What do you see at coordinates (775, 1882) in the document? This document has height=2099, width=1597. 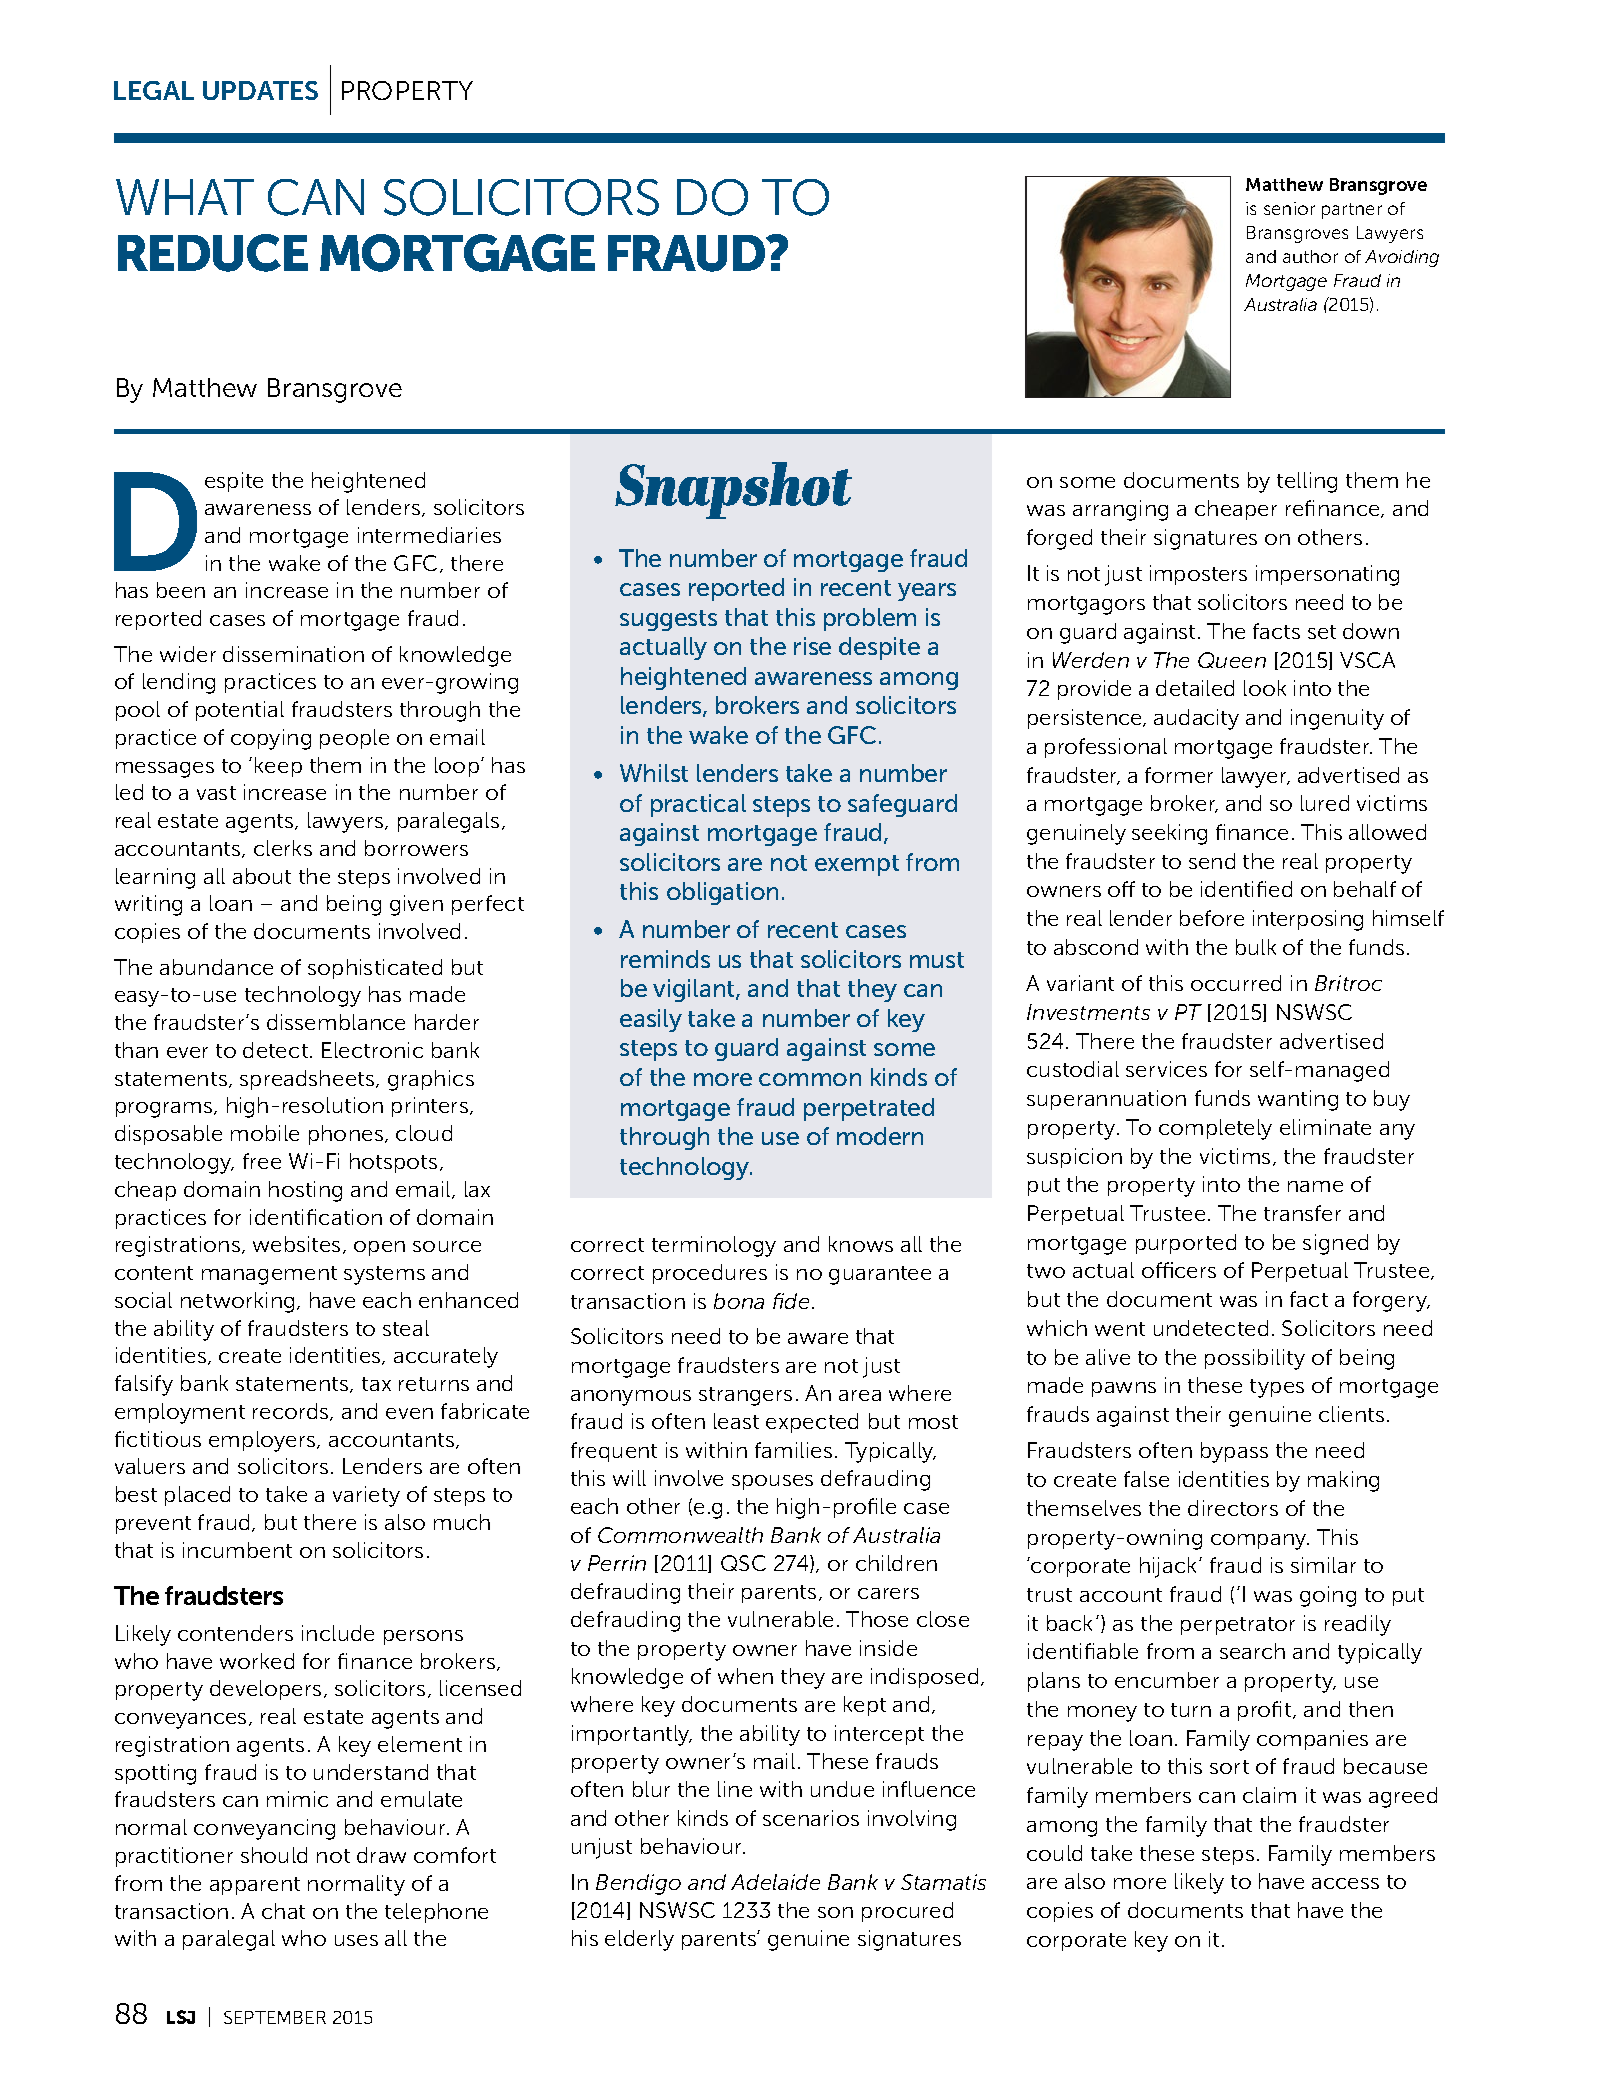 I see `Adelaide` at bounding box center [775, 1882].
